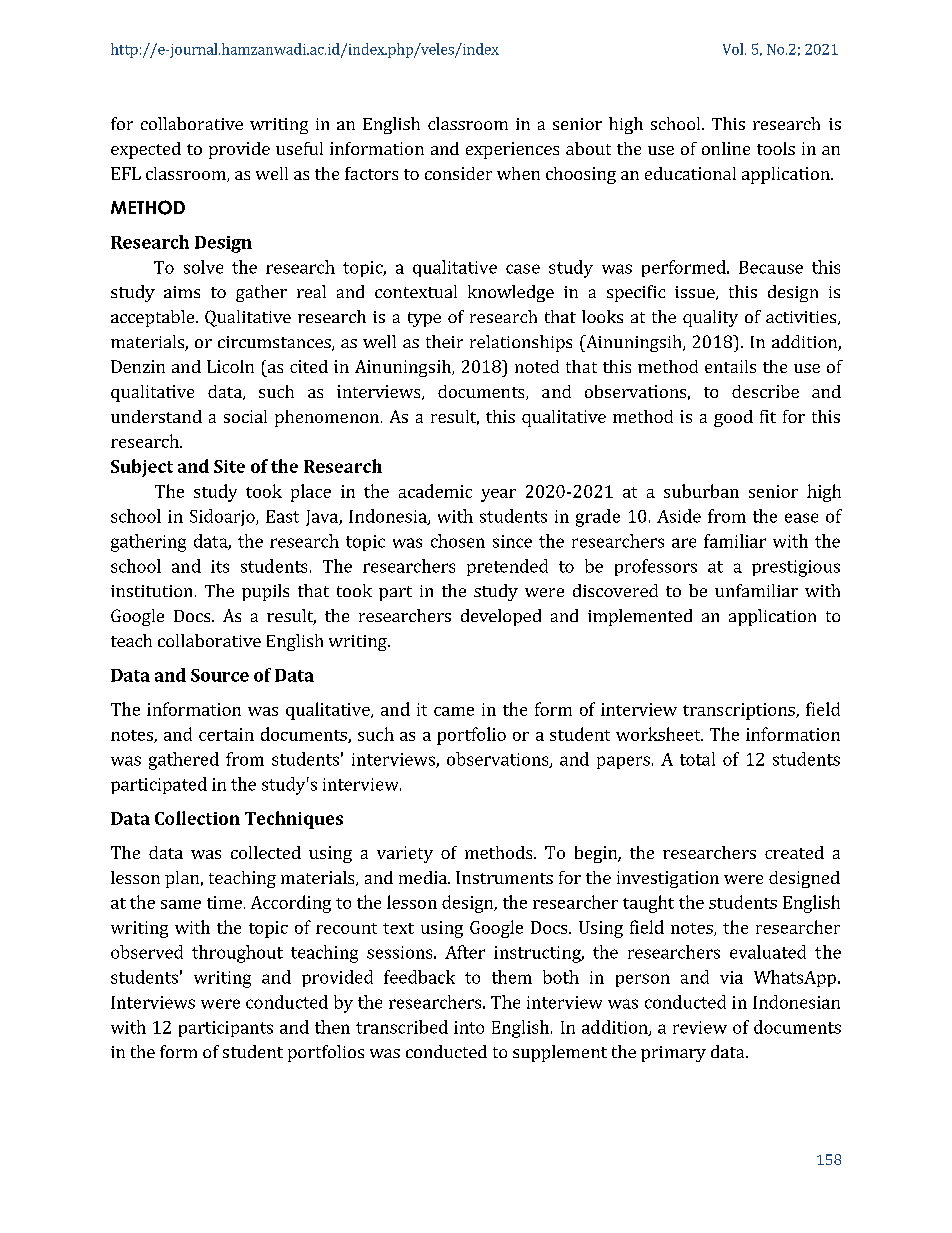  What do you see at coordinates (458, 541) in the screenshot?
I see `chosen` at bounding box center [458, 541].
